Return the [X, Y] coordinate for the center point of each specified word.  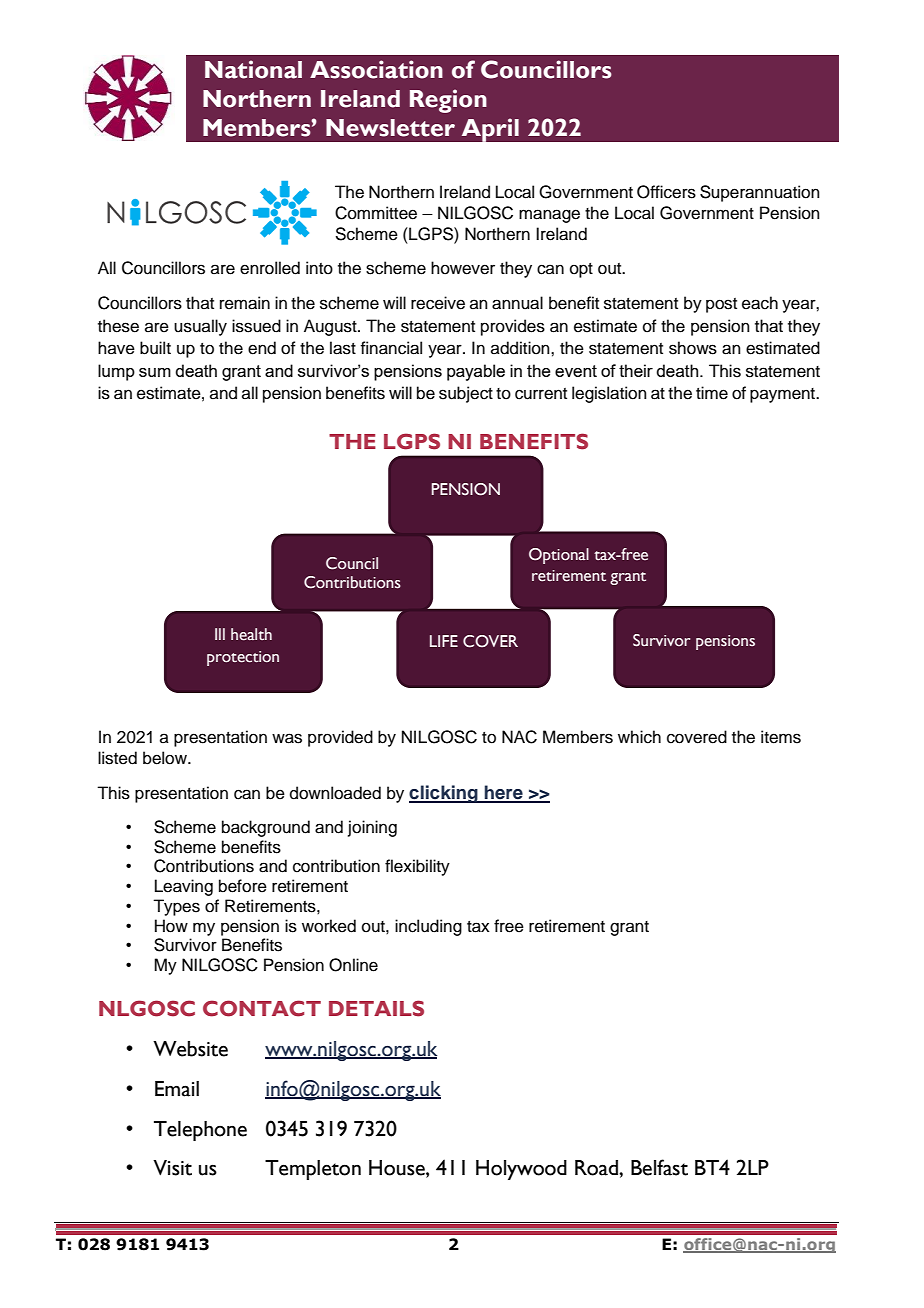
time [712, 393]
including [428, 927]
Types [176, 907]
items [781, 737]
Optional [559, 556]
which [639, 737]
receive [438, 303]
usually [200, 327]
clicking [444, 794]
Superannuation [760, 193]
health [251, 634]
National [253, 69]
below [166, 758]
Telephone [200, 1131]
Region [448, 101]
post [721, 305]
